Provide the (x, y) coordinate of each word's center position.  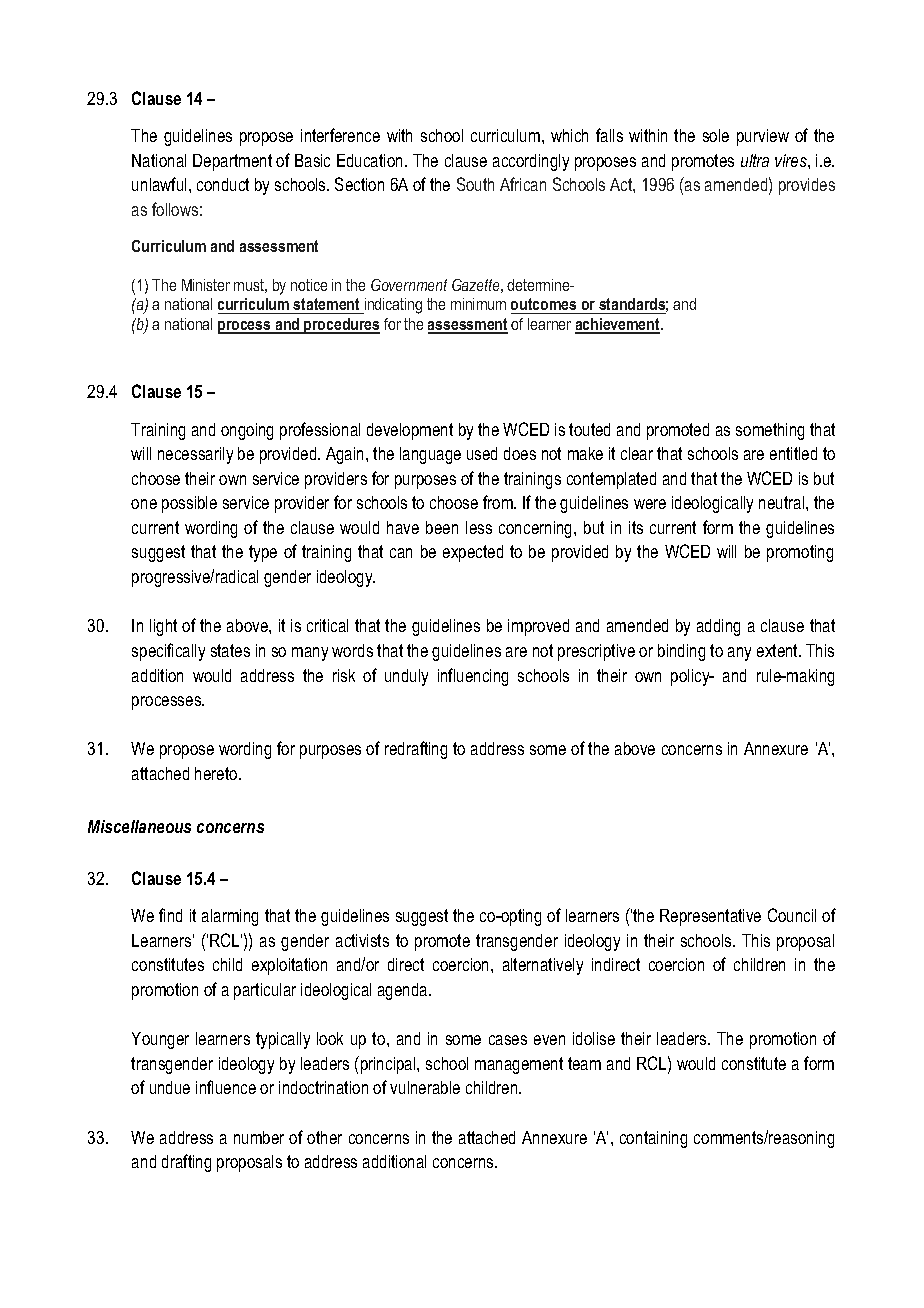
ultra (755, 160)
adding (718, 627)
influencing (473, 677)
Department (232, 162)
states (230, 650)
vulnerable (425, 1087)
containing (653, 1139)
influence (226, 1087)
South (475, 184)
